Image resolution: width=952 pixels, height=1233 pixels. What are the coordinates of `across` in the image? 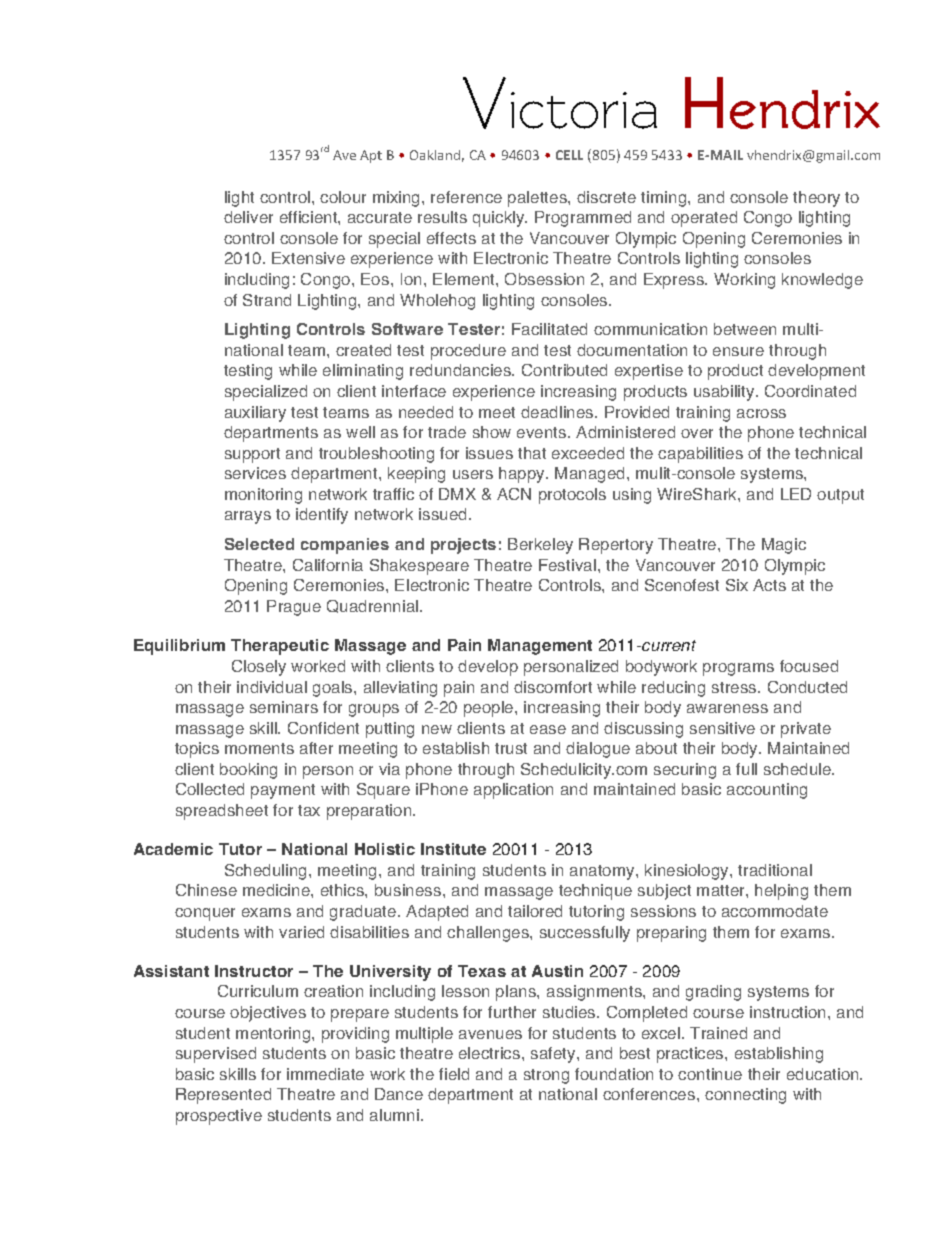 It's located at (761, 413).
